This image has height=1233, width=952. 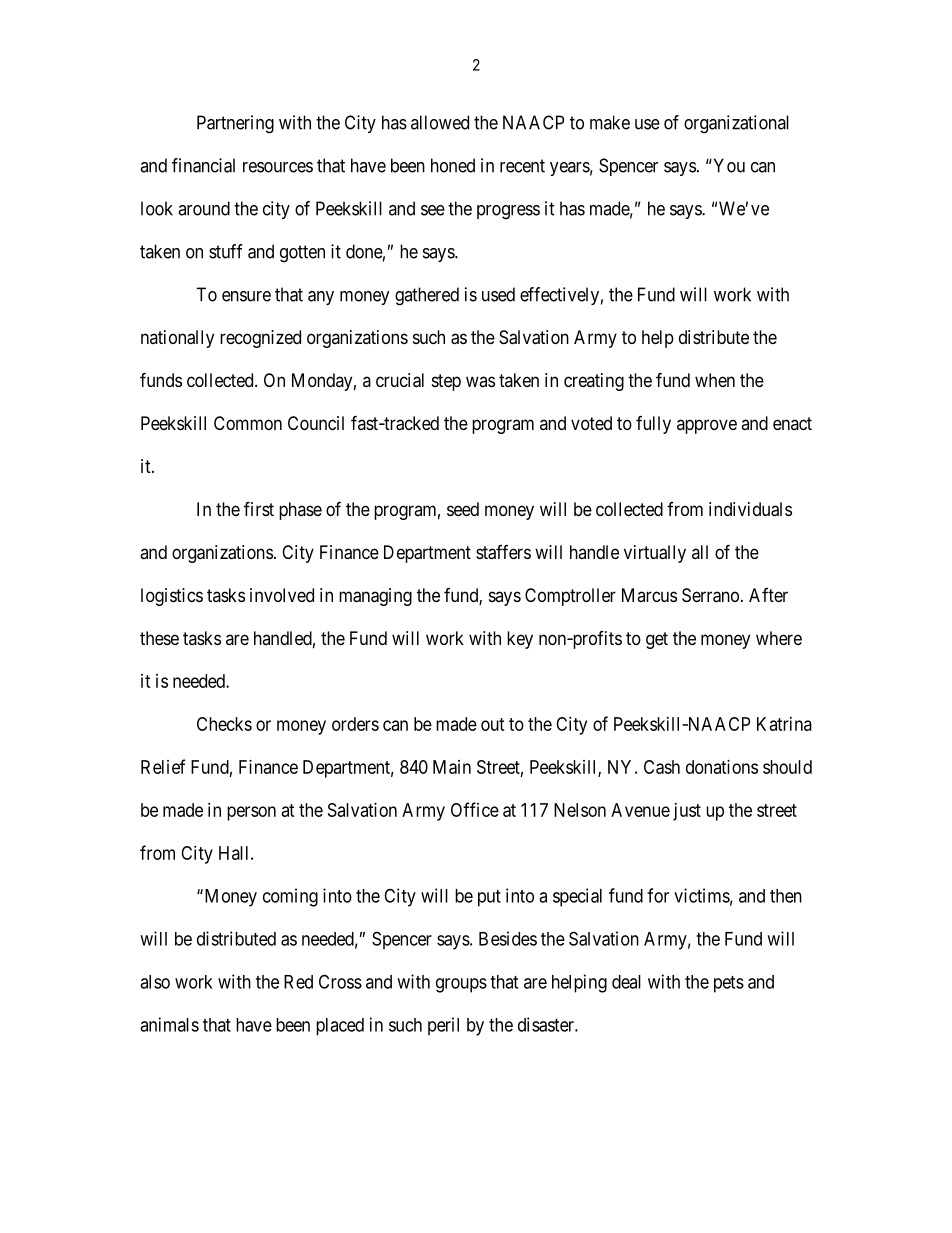 I want to click on Serrano, so click(x=710, y=595).
